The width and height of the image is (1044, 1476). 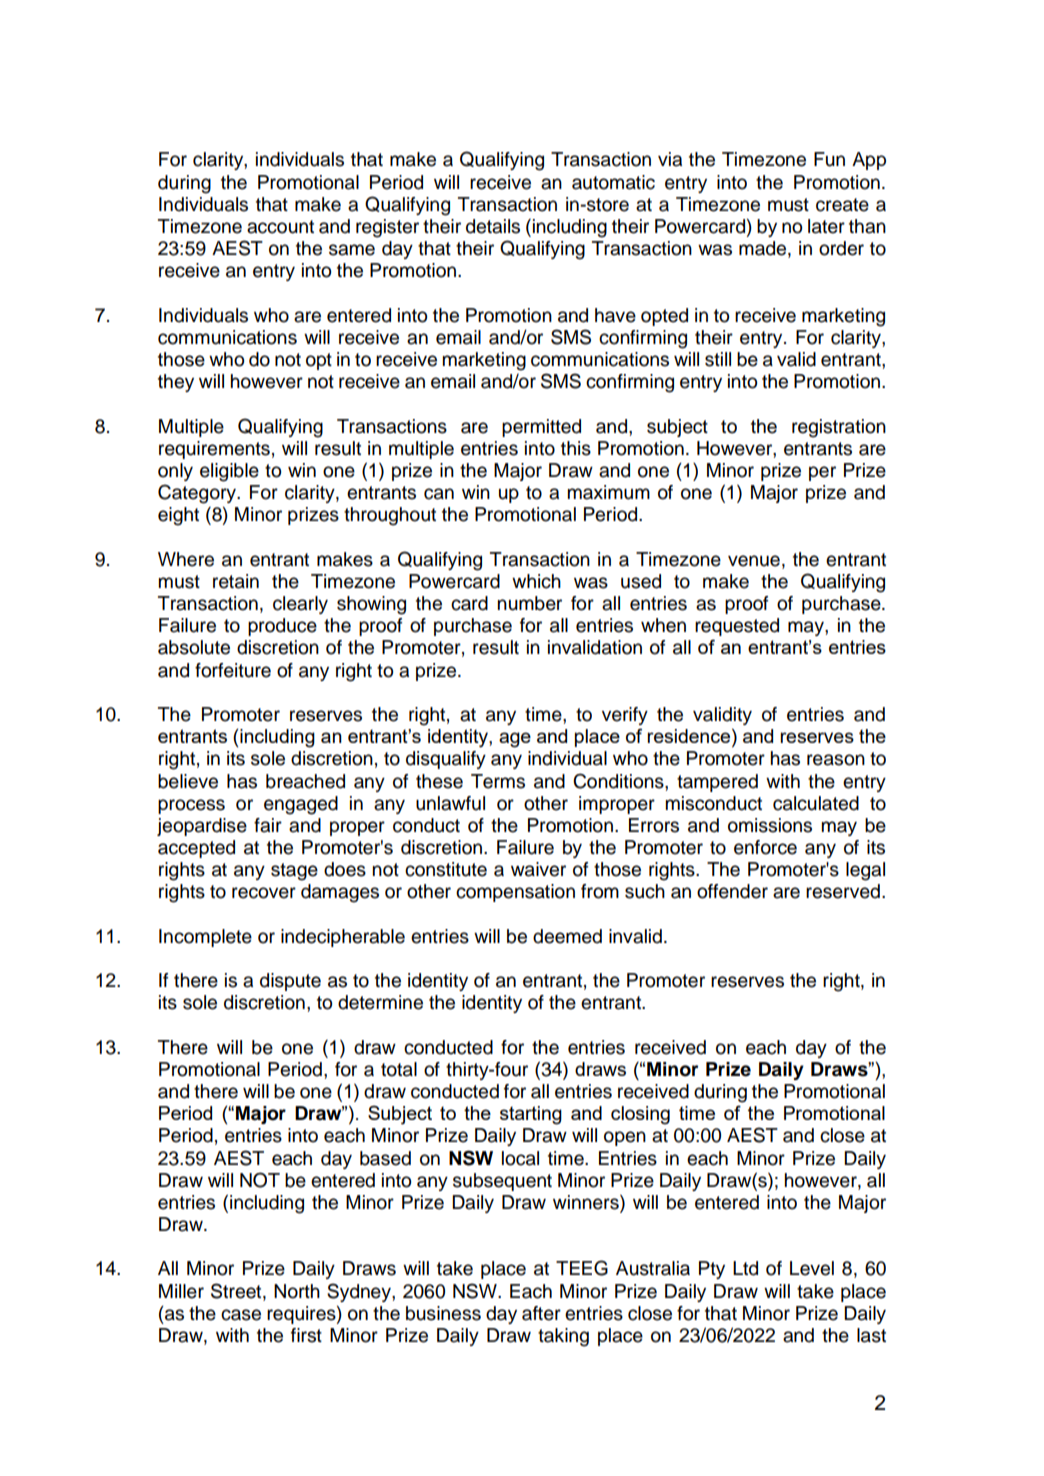 I want to click on reserved, so click(x=843, y=891).
